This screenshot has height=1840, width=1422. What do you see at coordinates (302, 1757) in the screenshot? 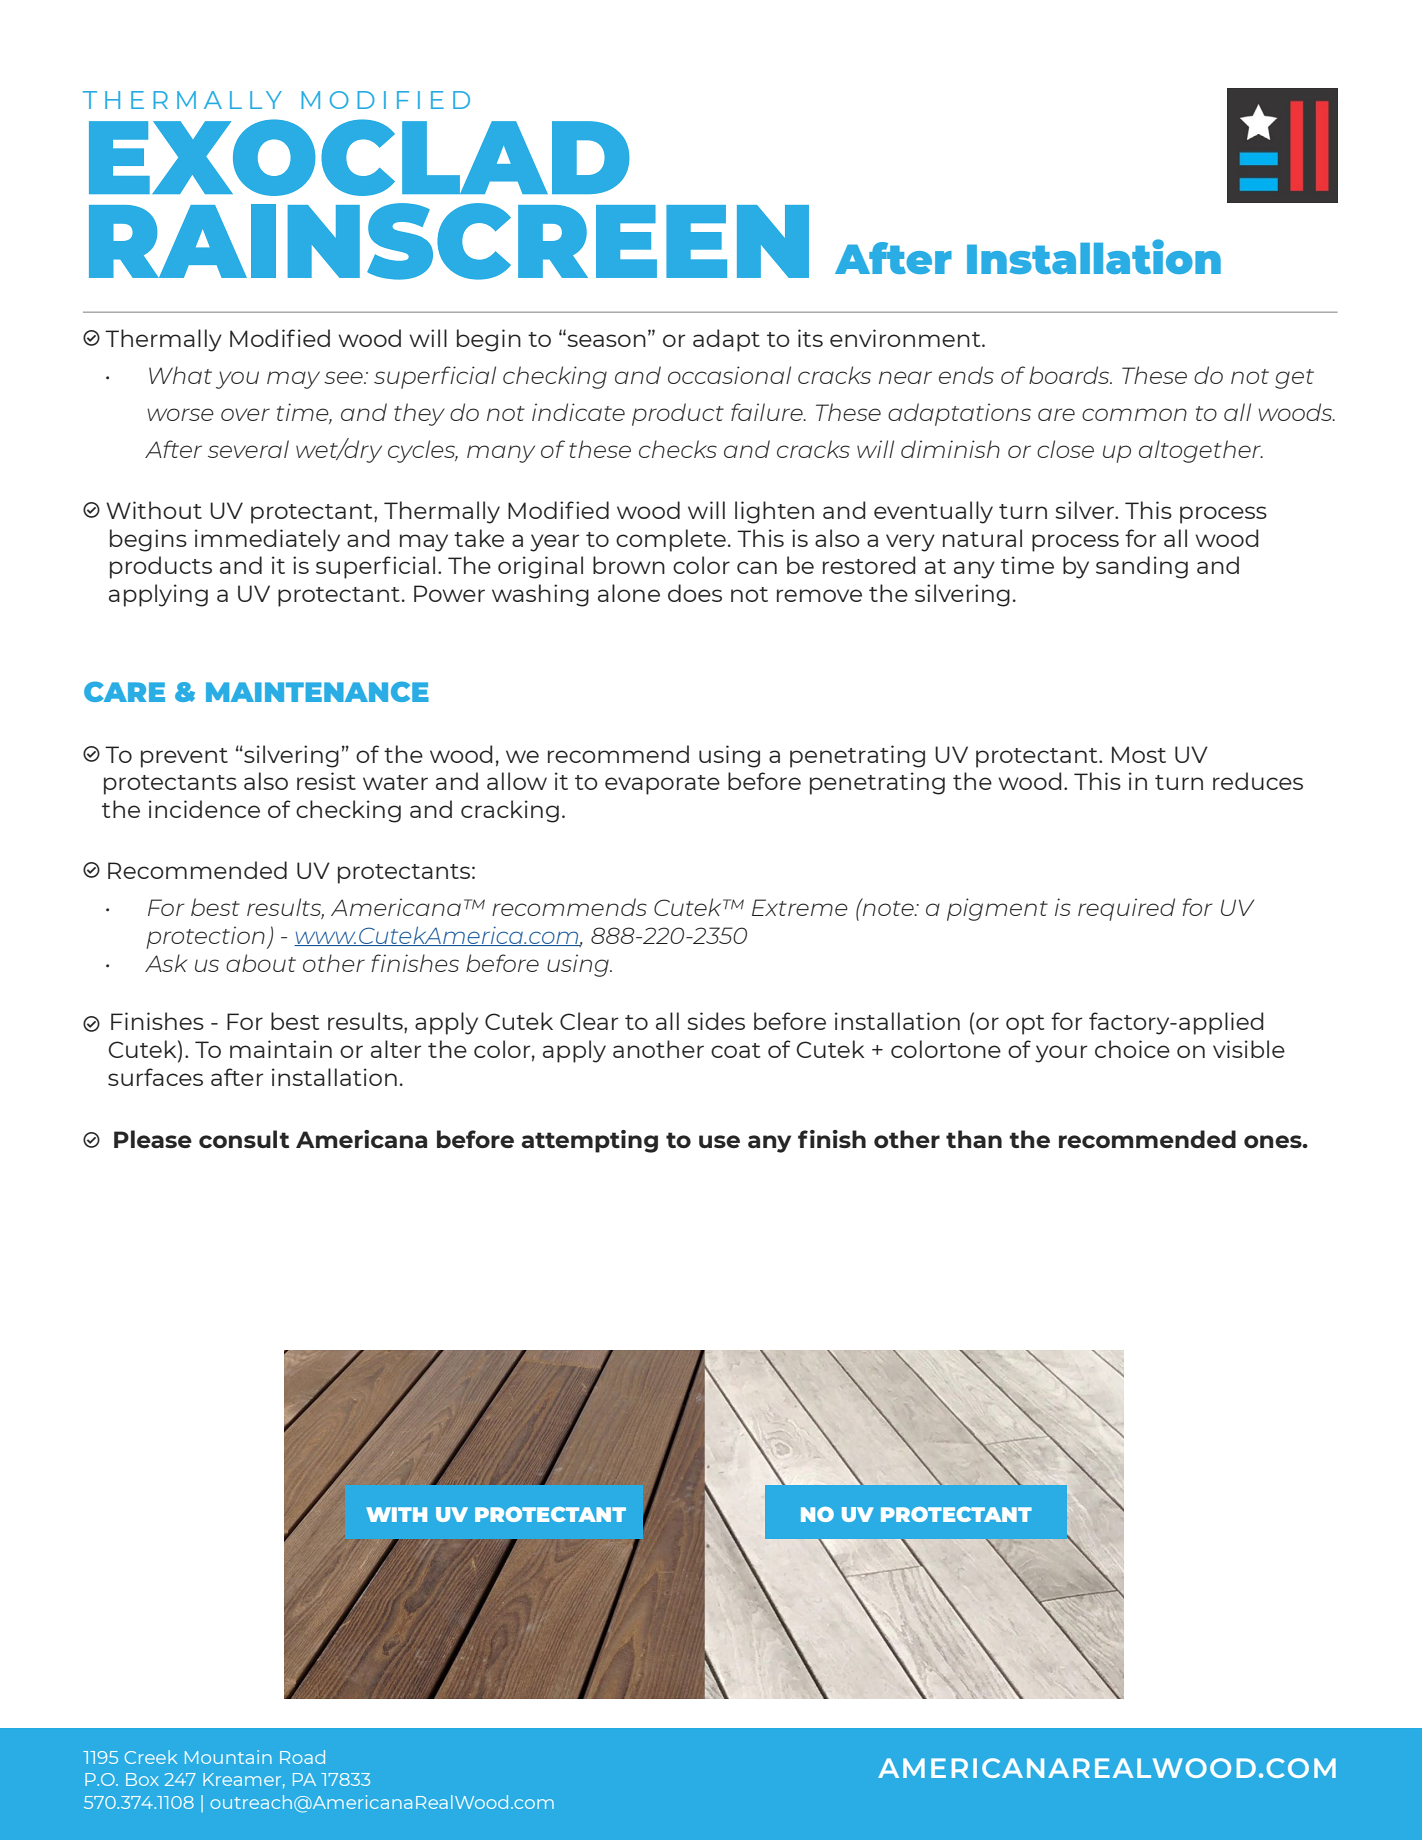
I see `Road` at bounding box center [302, 1757].
